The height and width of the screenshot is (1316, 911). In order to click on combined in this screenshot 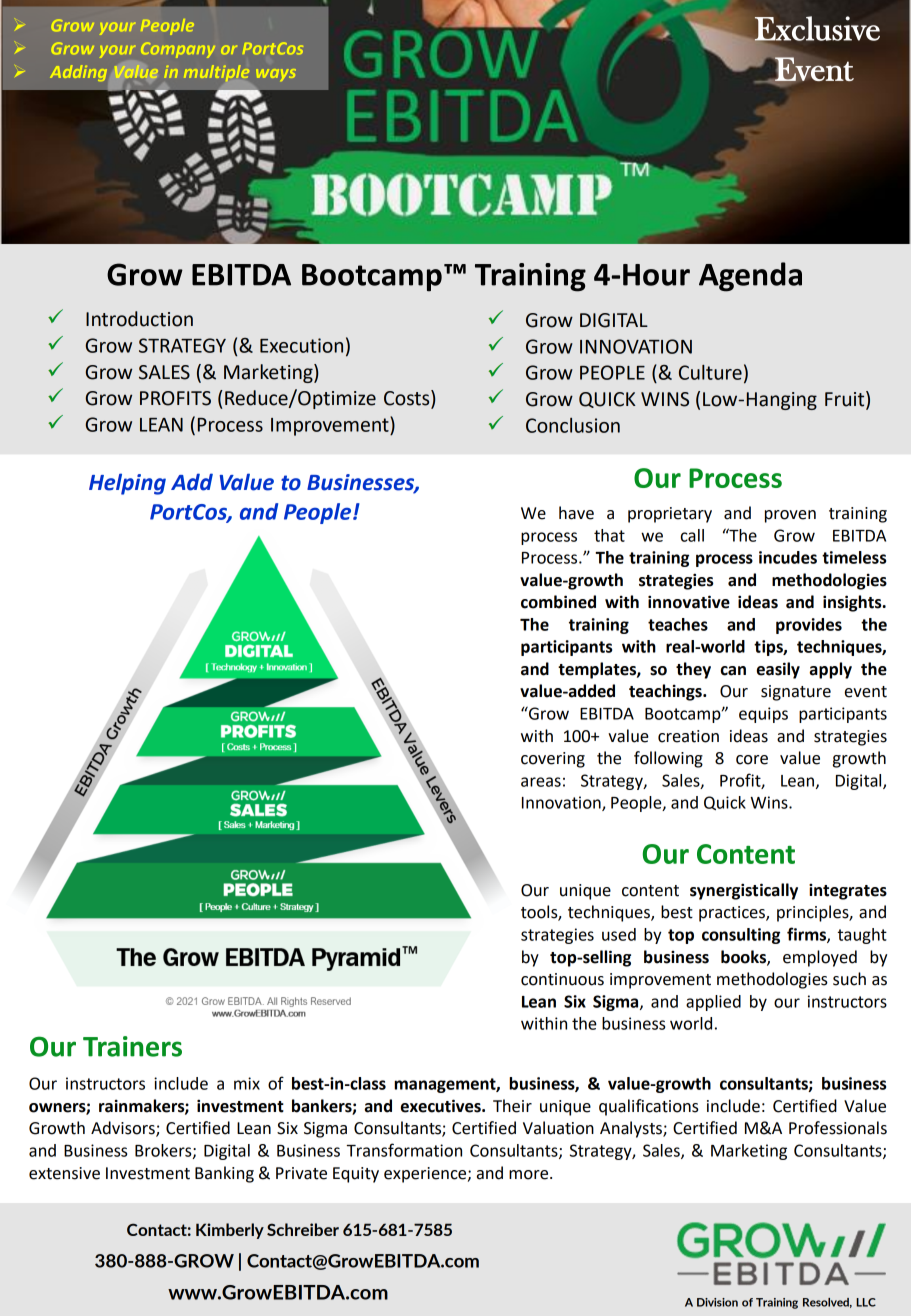, I will do `click(558, 602)`.
